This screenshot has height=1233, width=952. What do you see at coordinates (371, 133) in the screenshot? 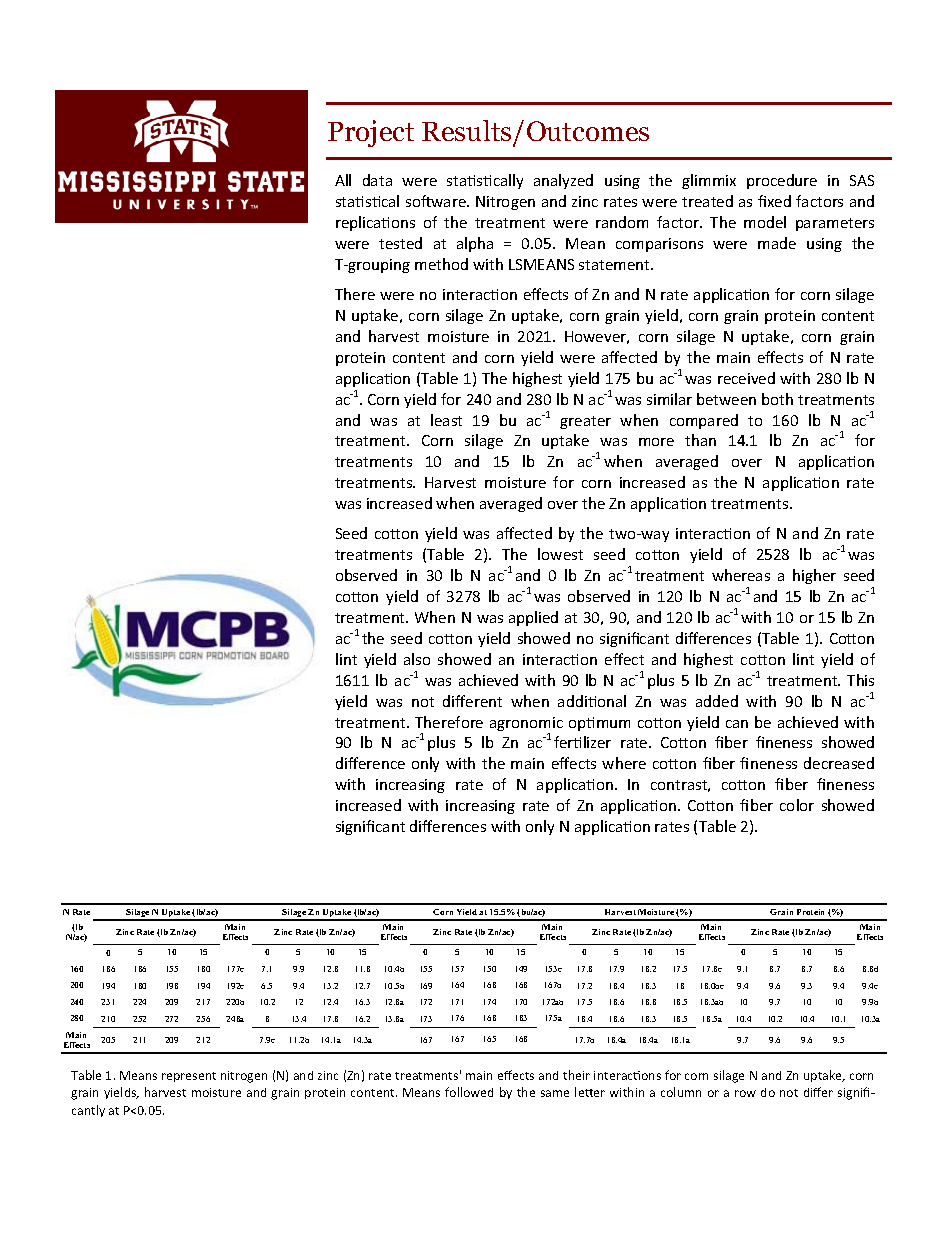
I see `Project` at bounding box center [371, 133].
